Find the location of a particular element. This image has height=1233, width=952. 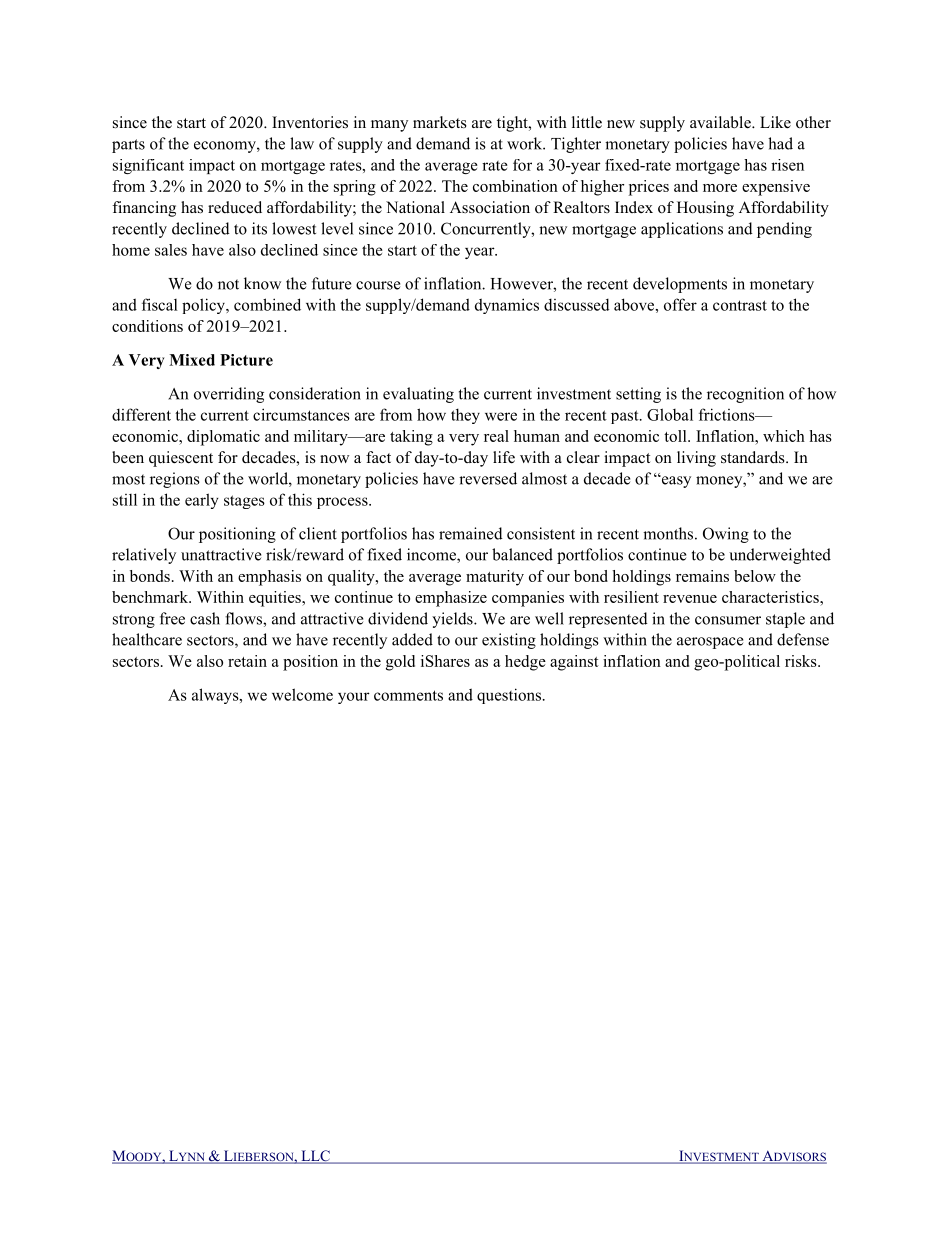

against is located at coordinates (574, 663).
